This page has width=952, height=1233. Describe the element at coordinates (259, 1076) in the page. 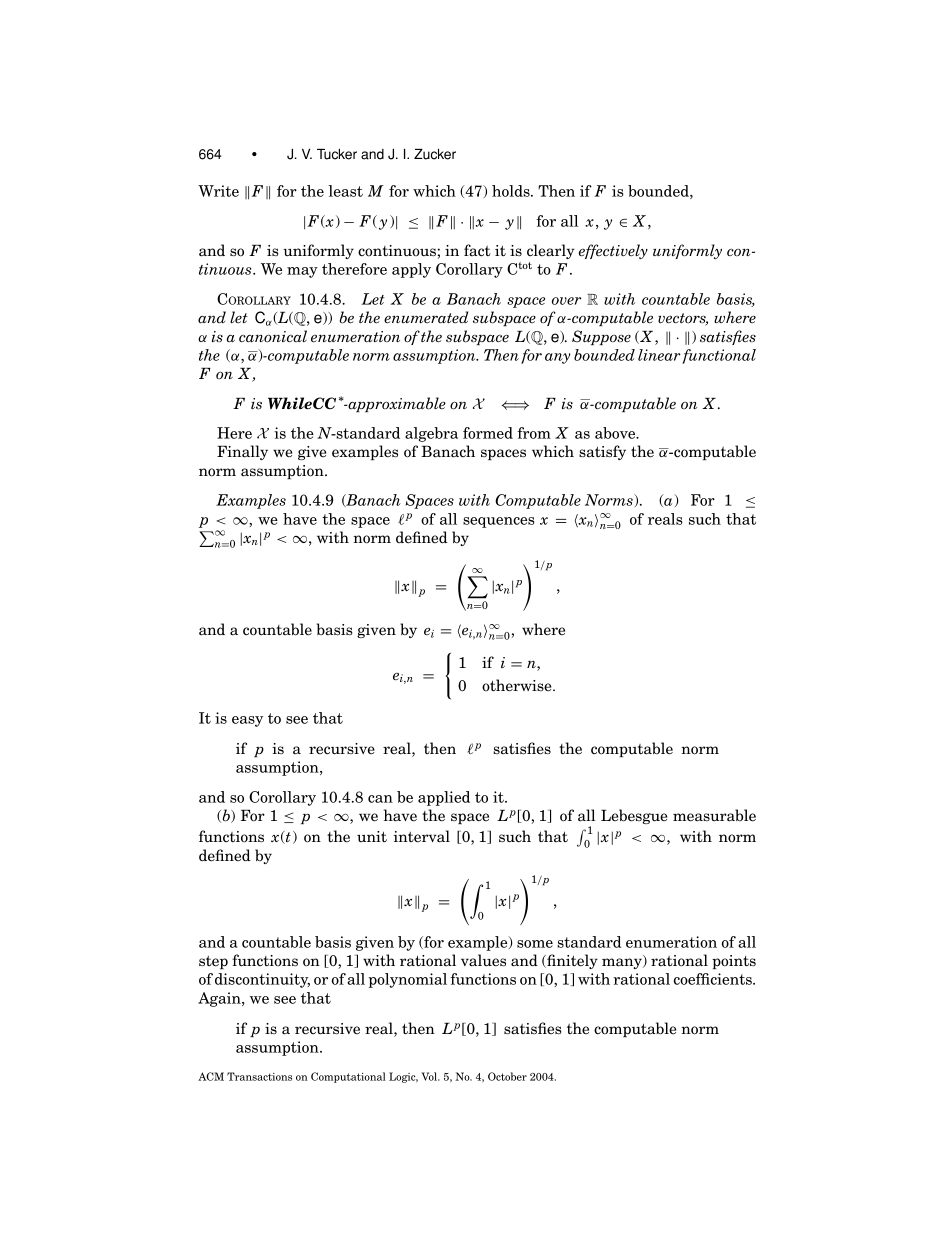

I see `Transactions` at that location.
